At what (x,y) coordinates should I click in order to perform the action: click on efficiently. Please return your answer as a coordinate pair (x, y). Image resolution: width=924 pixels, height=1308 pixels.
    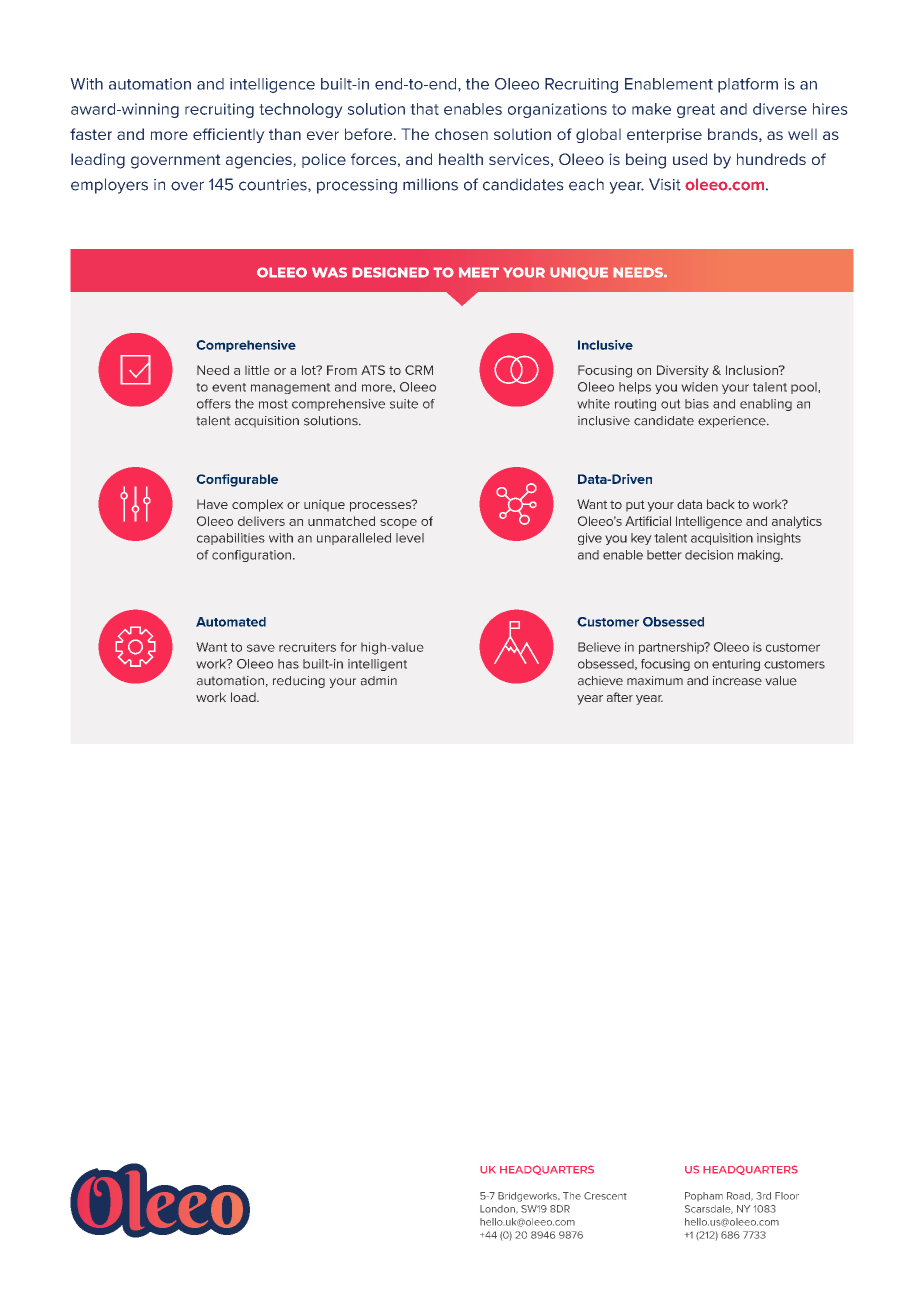
    Looking at the image, I should click on (229, 135).
